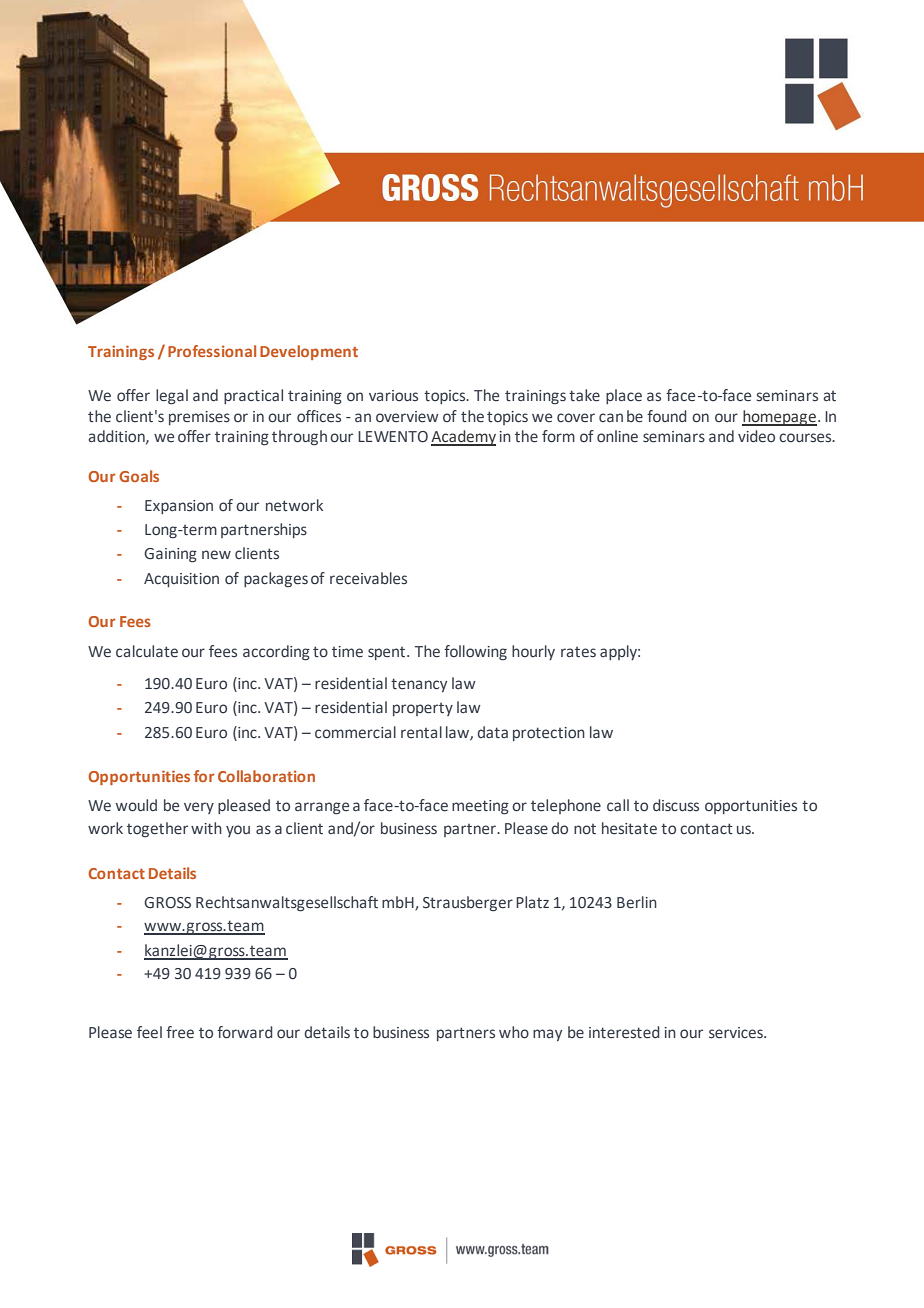 This document has height=1308, width=924. What do you see at coordinates (393, 395) in the document?
I see `various` at bounding box center [393, 395].
